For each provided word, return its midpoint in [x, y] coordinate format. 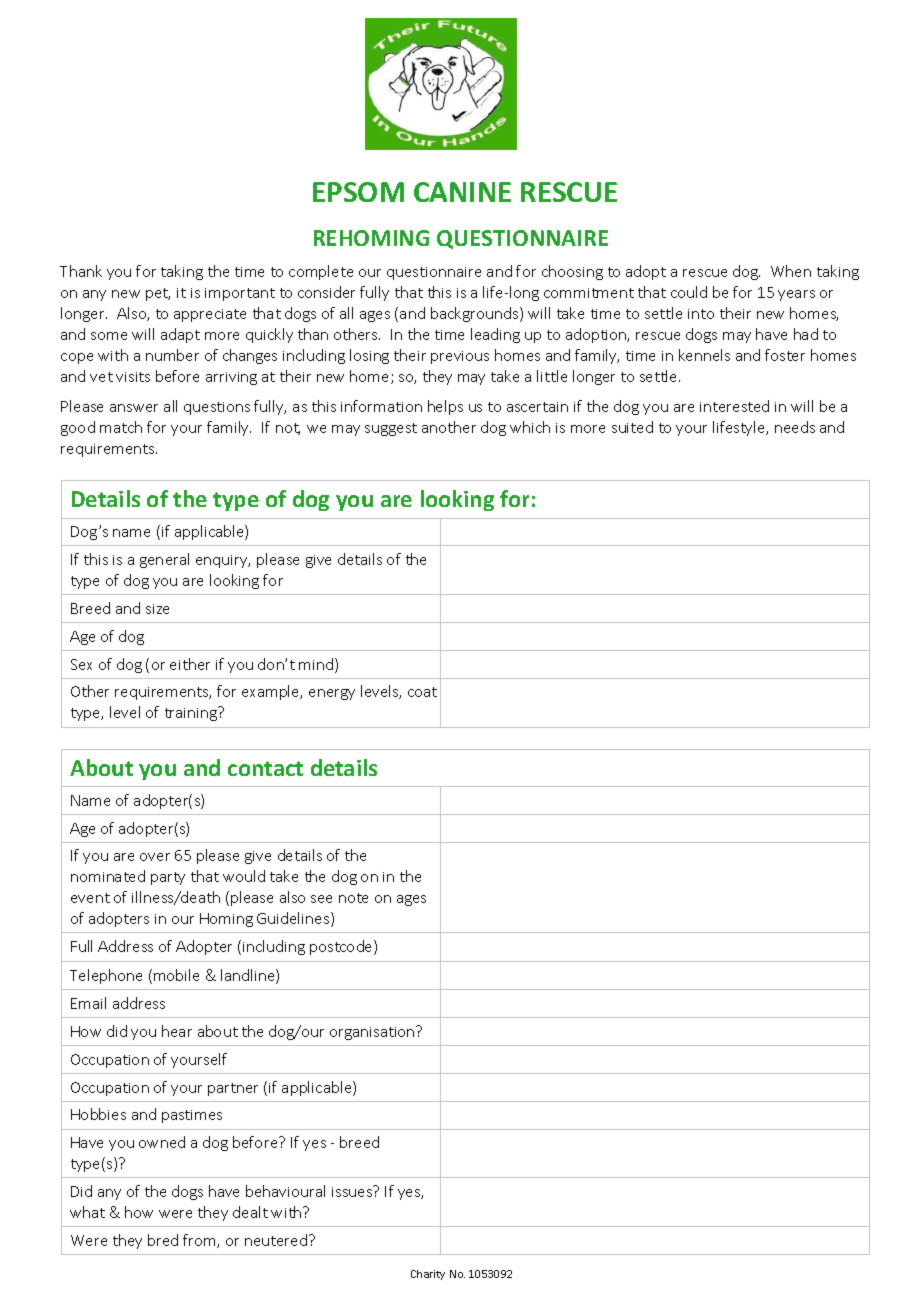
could [689, 292]
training [192, 713]
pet [158, 294]
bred [163, 1240]
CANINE [462, 192]
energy [332, 694]
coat [422, 692]
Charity [428, 1275]
